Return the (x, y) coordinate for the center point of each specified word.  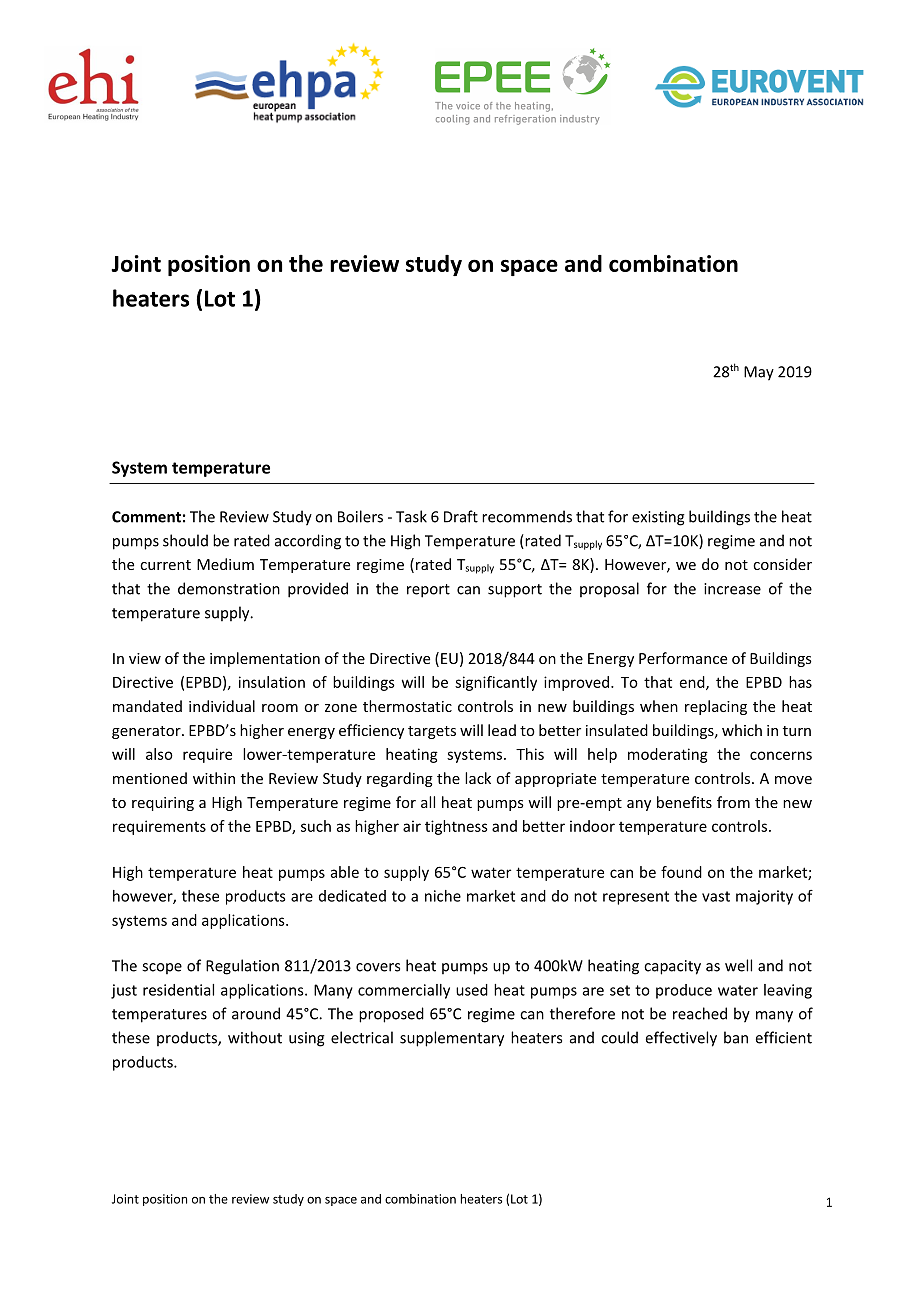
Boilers (360, 516)
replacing (716, 707)
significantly (496, 683)
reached (700, 1013)
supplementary (452, 1039)
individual (222, 706)
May (759, 373)
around (256, 1013)
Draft (461, 516)
